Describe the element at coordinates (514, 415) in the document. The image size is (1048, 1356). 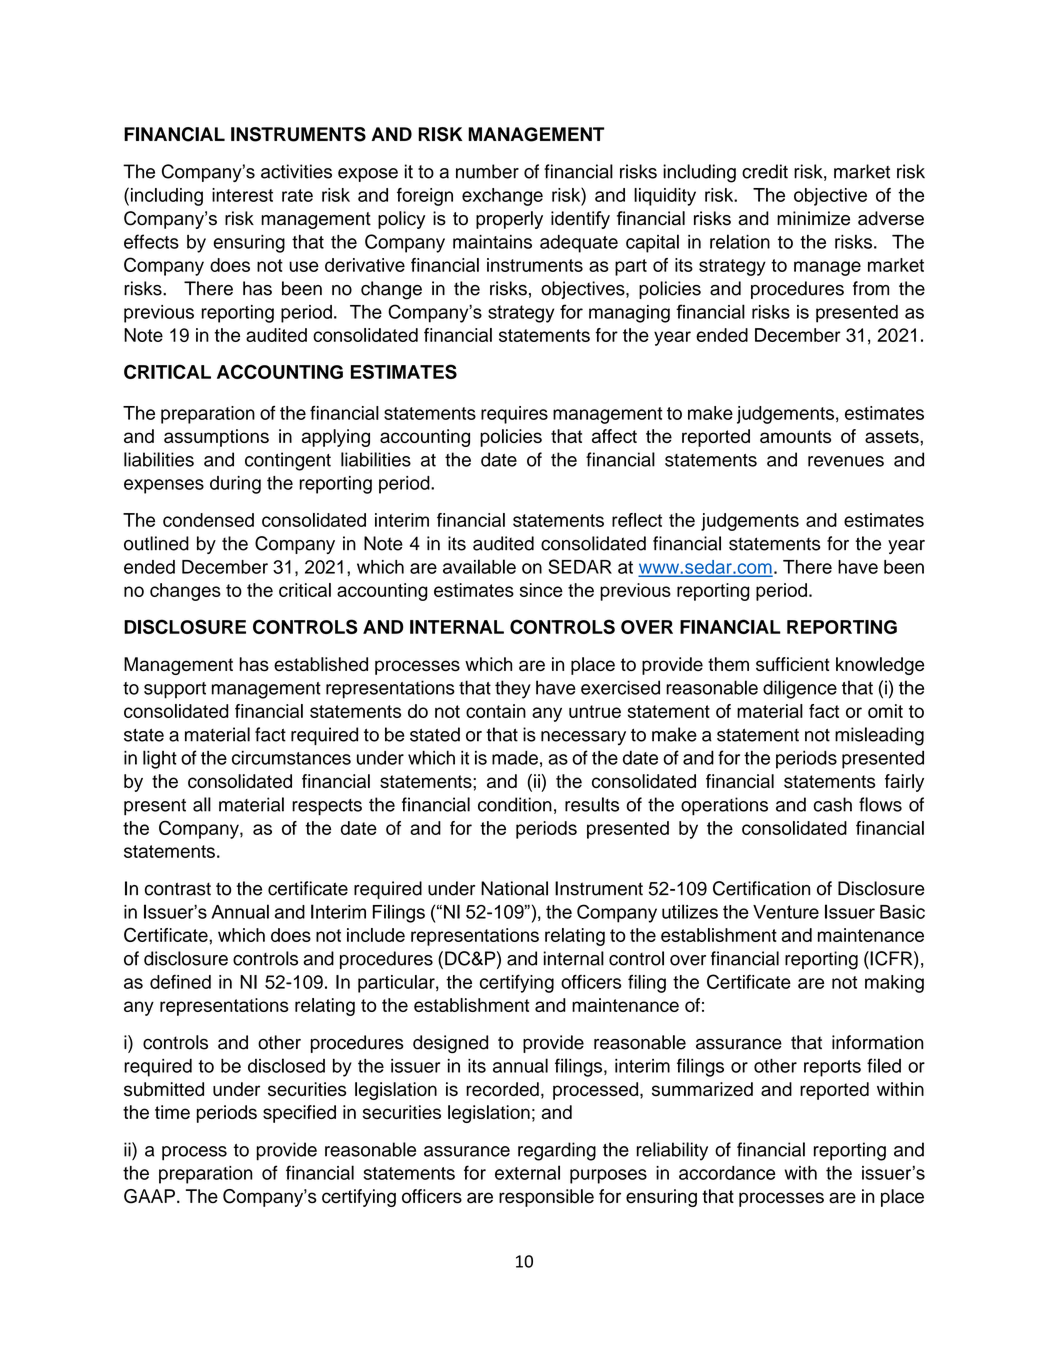
I see `requires` at that location.
